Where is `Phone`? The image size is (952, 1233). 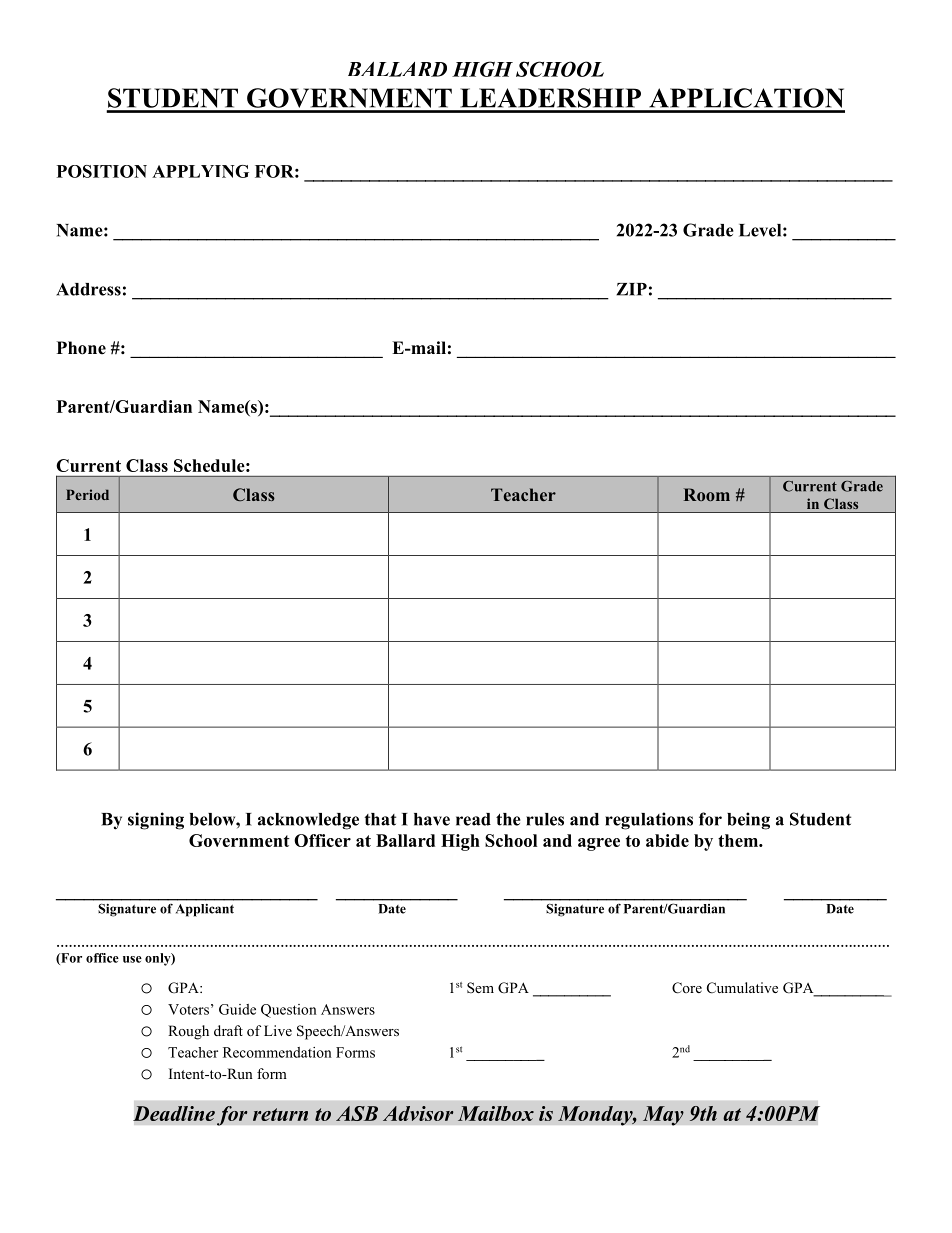
Phone is located at coordinates (81, 348).
